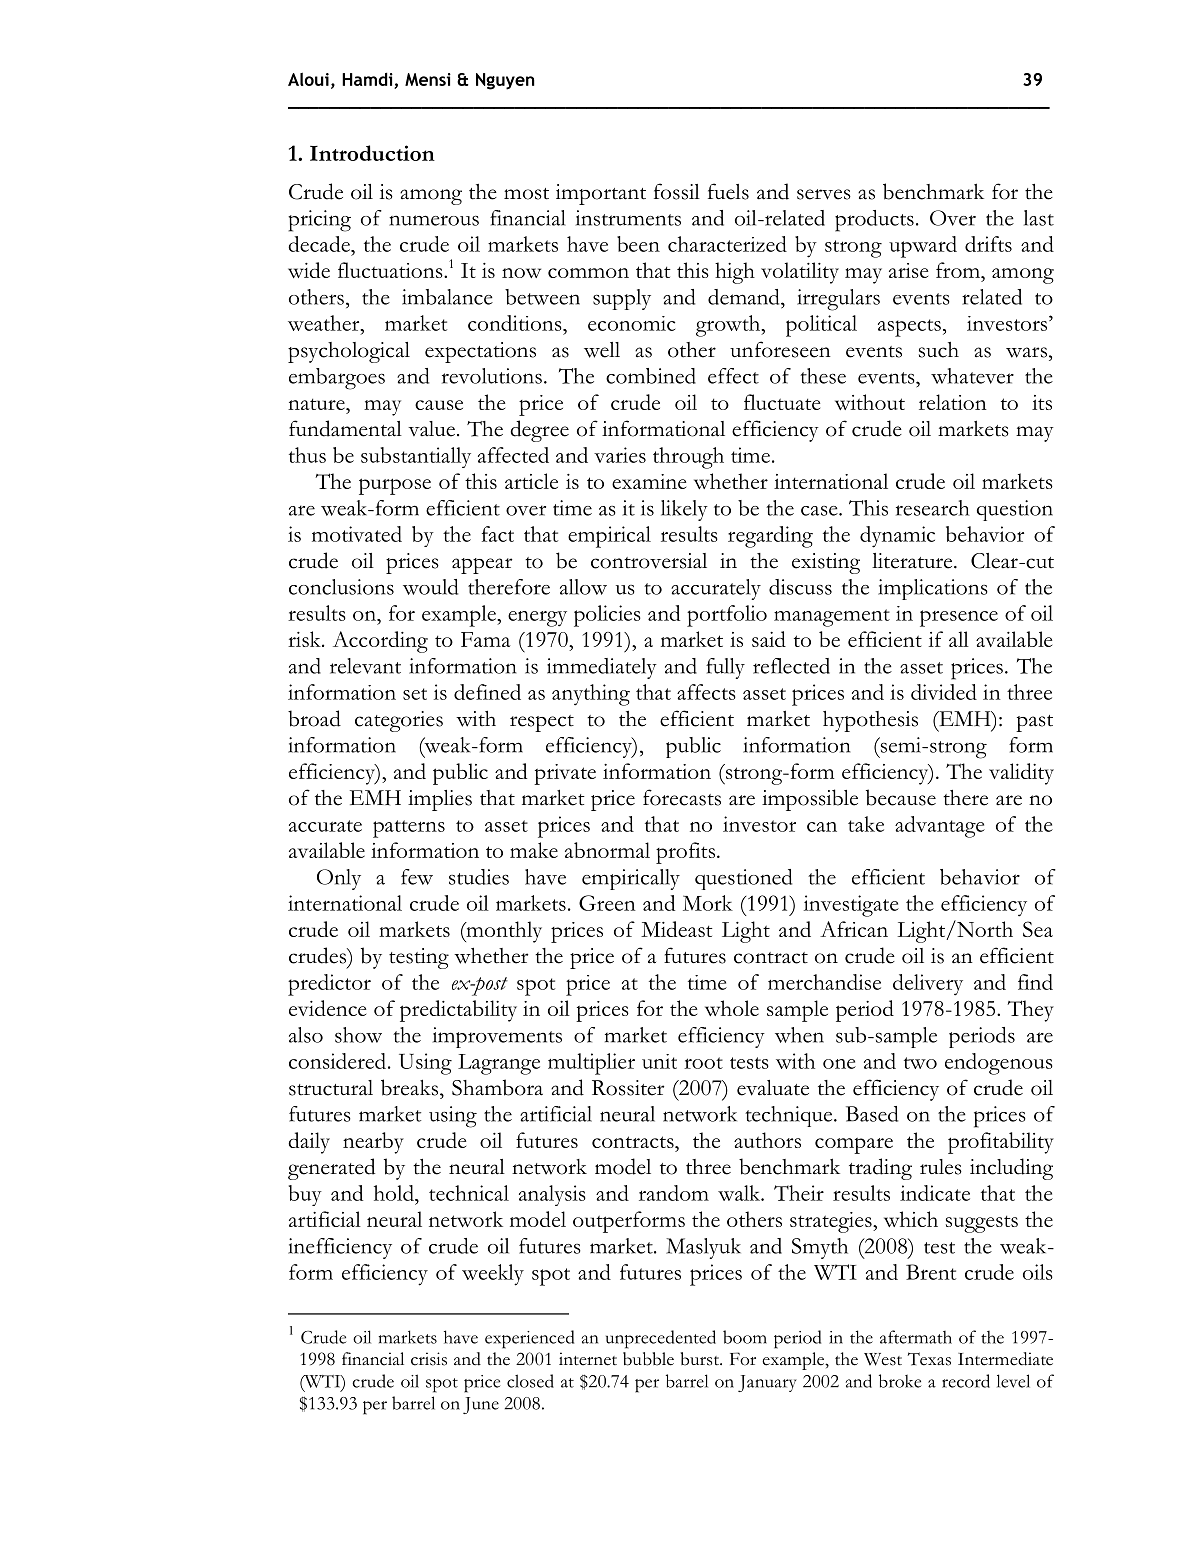 The width and height of the page is (1194, 1546). I want to click on Introduction, so click(372, 153).
